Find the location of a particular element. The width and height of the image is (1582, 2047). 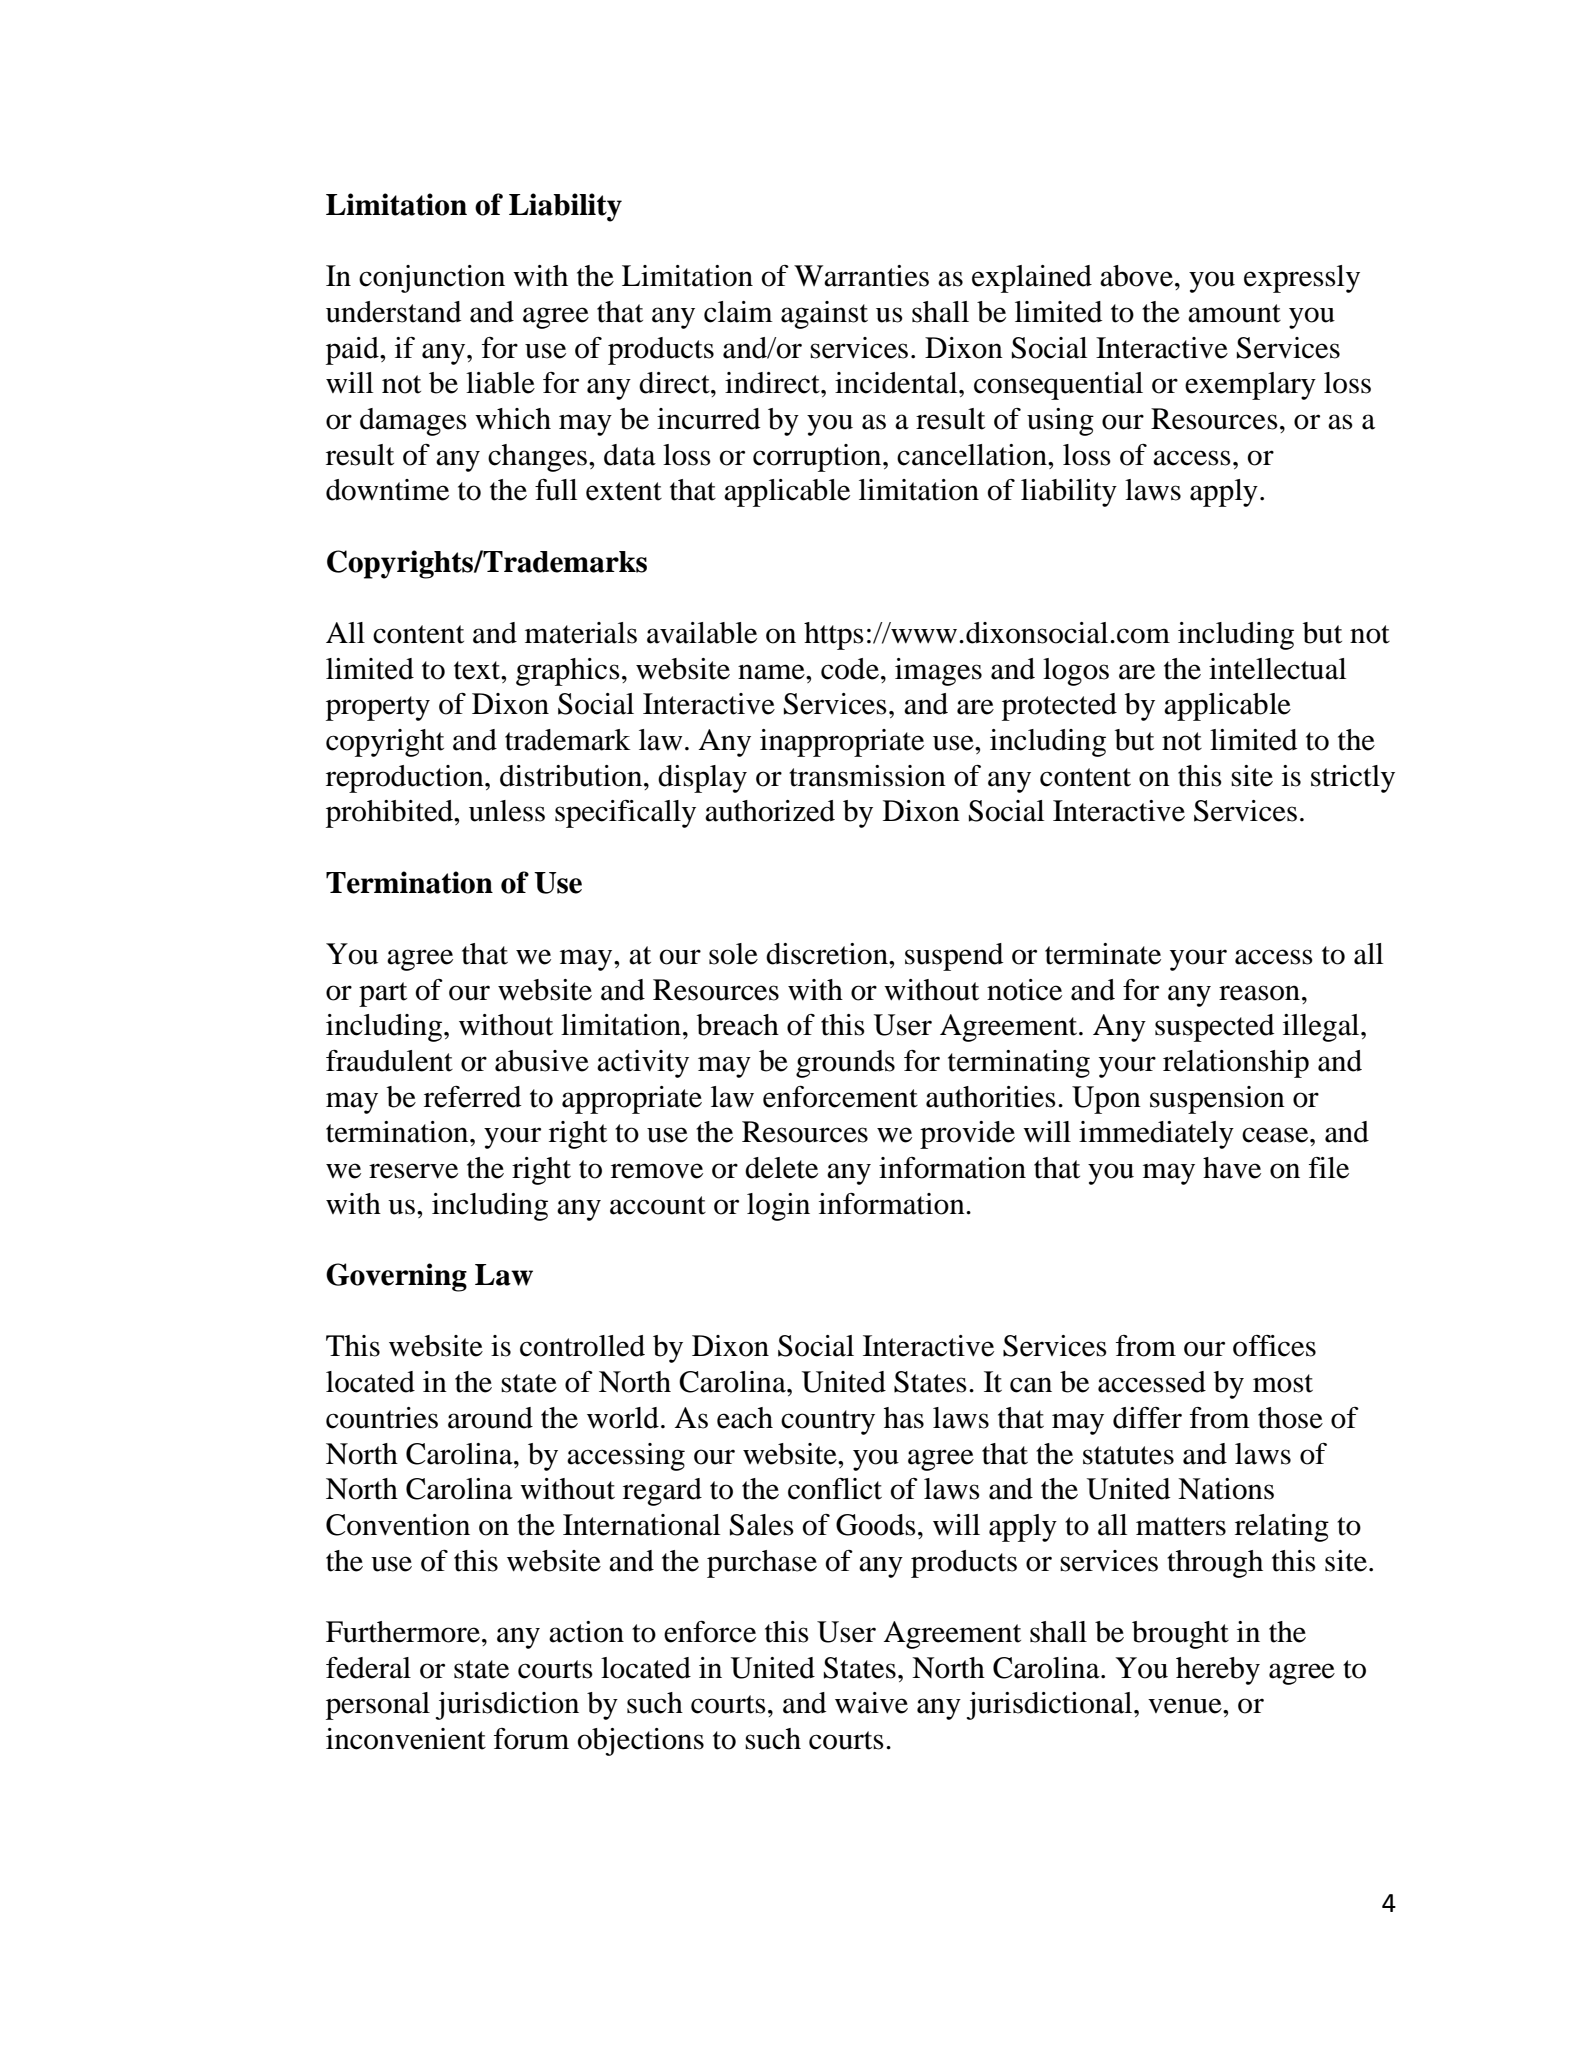

part is located at coordinates (383, 994).
